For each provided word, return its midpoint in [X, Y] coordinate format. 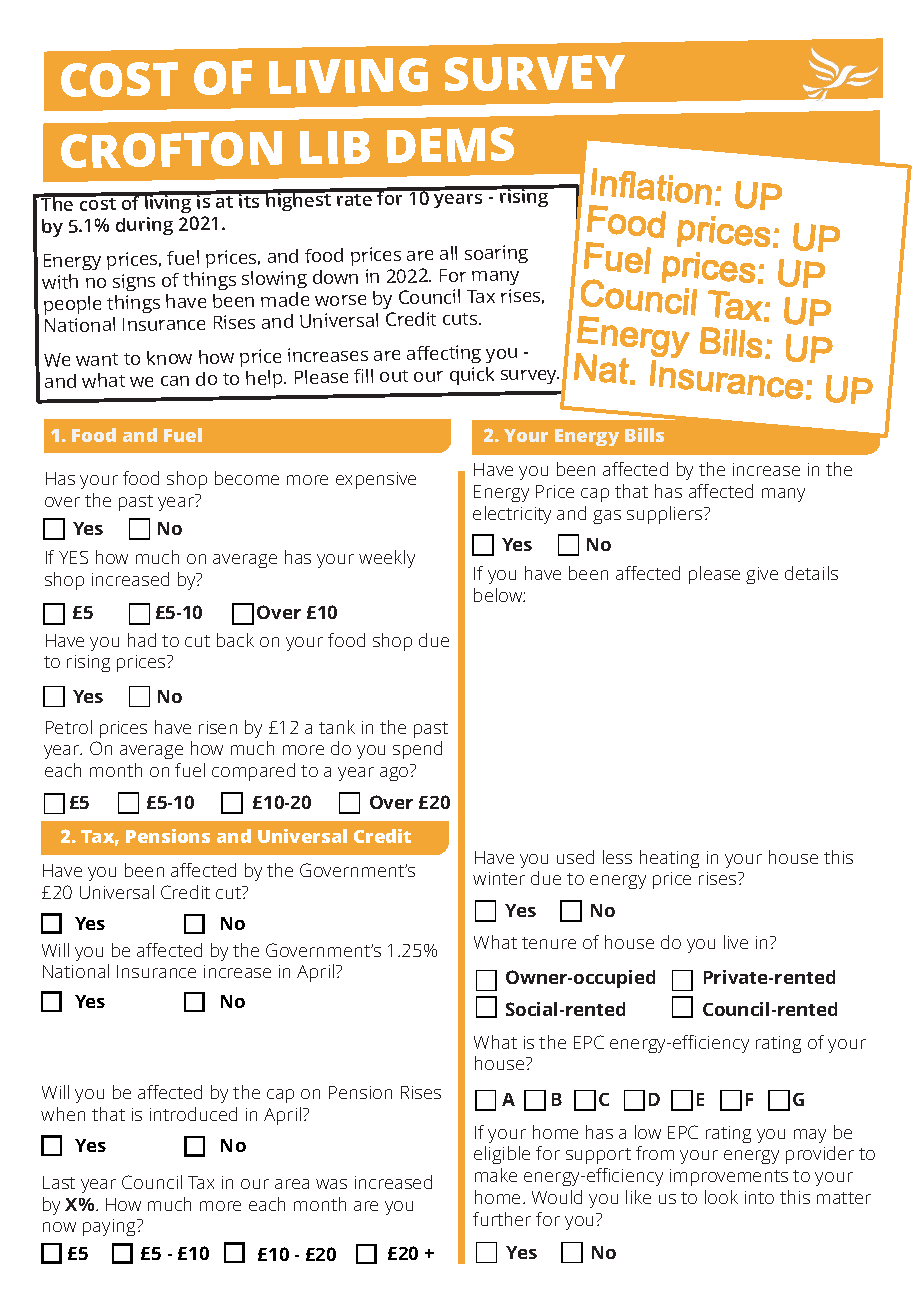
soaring [496, 254]
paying [110, 1227]
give [762, 575]
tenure [549, 943]
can [175, 381]
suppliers [666, 515]
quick [472, 376]
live [736, 942]
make [496, 1175]
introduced [193, 1114]
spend [417, 750]
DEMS [450, 145]
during [144, 226]
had [142, 640]
